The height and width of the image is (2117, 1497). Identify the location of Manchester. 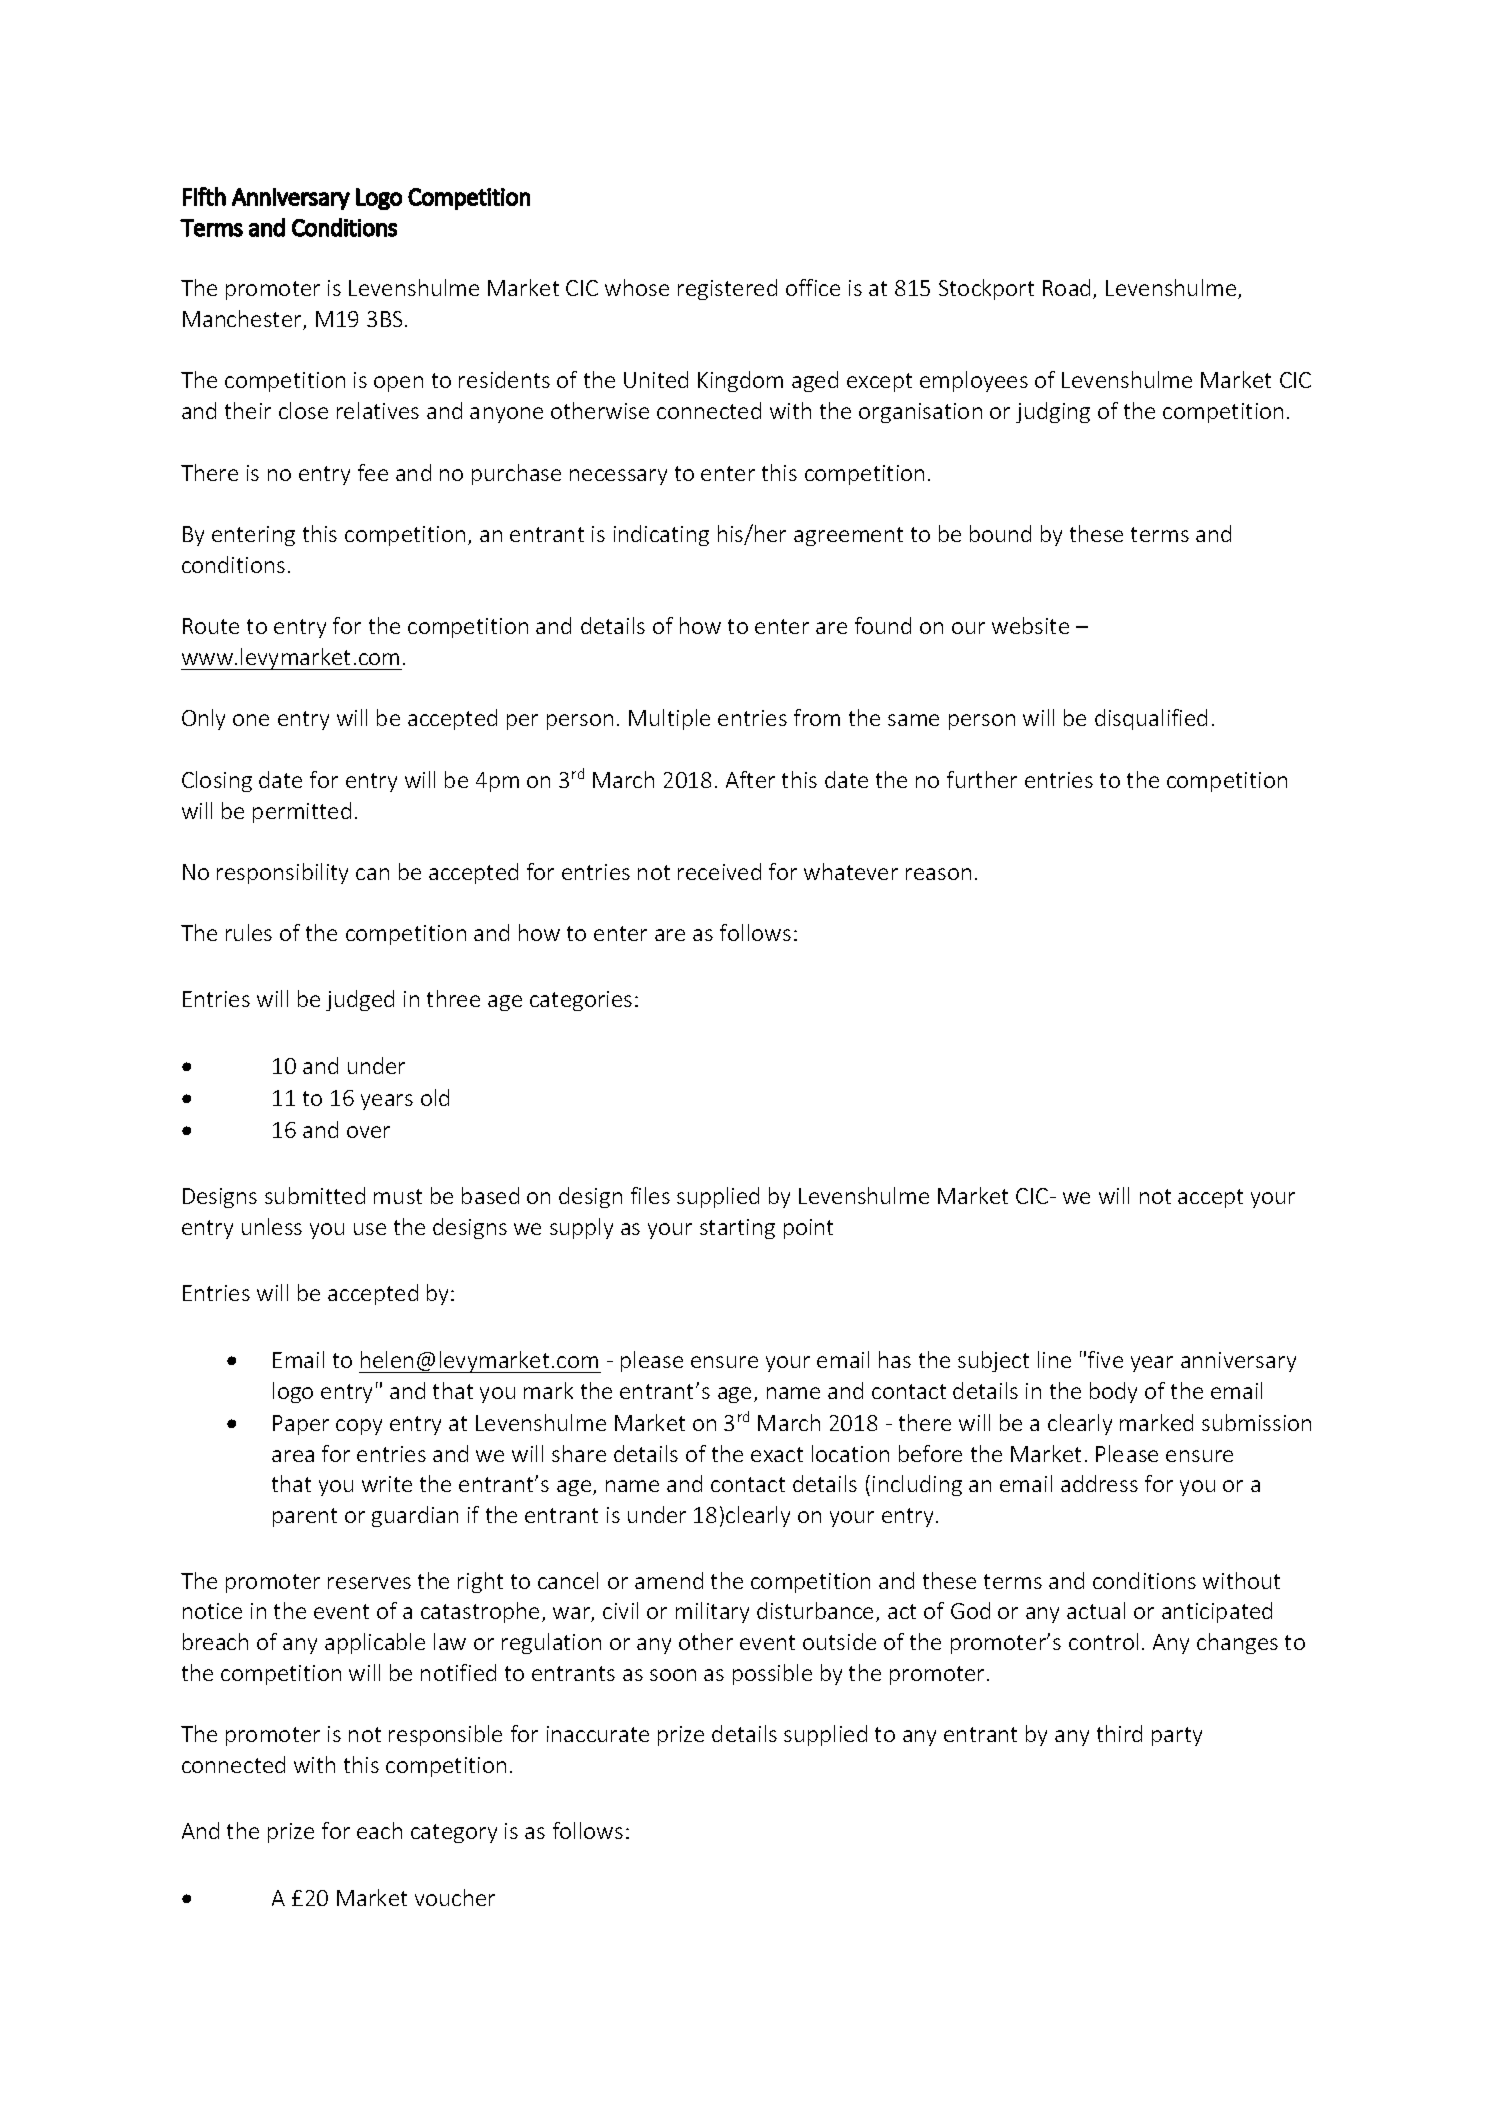
(243, 320).
